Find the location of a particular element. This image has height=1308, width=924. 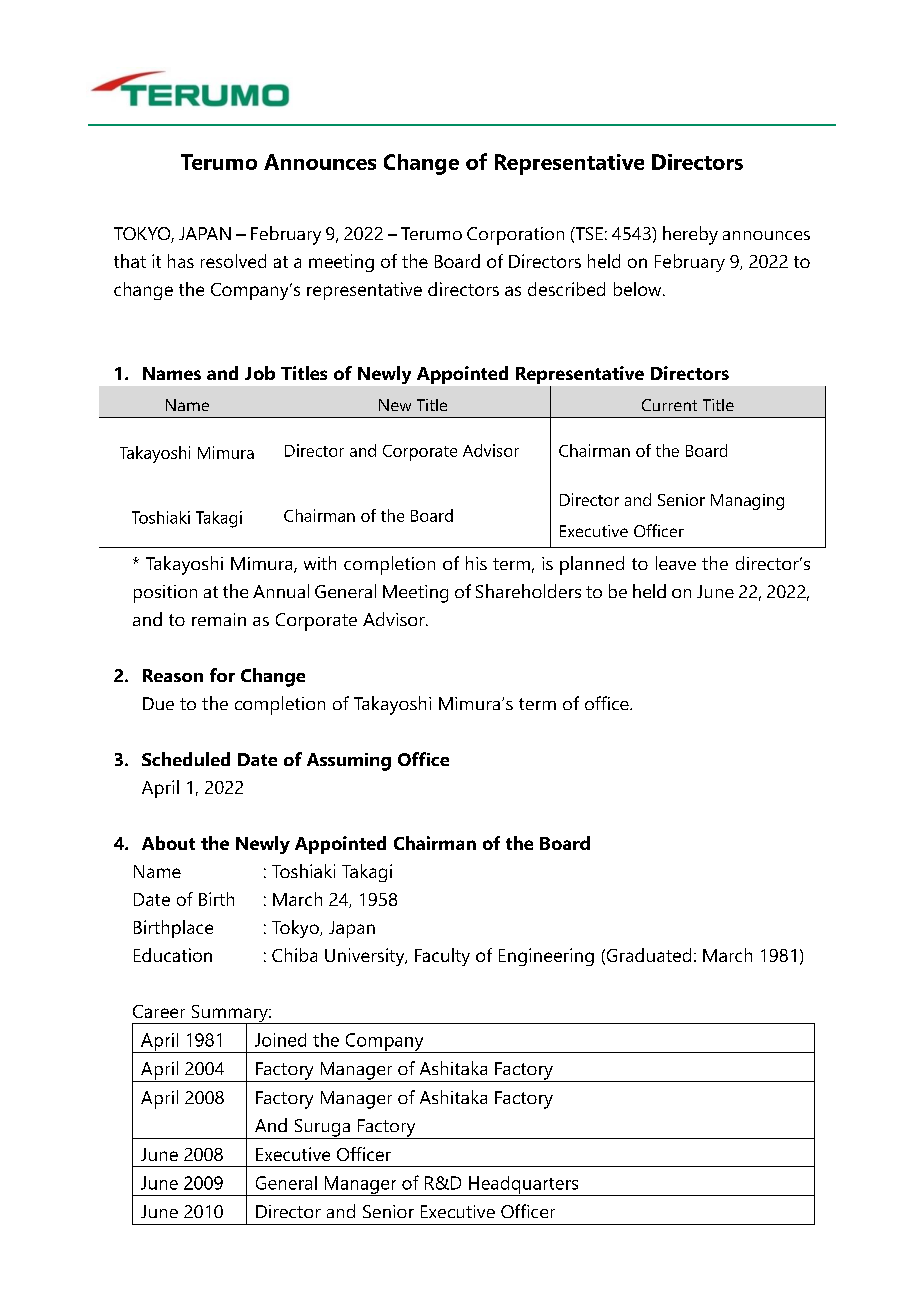

Job is located at coordinates (260, 373).
